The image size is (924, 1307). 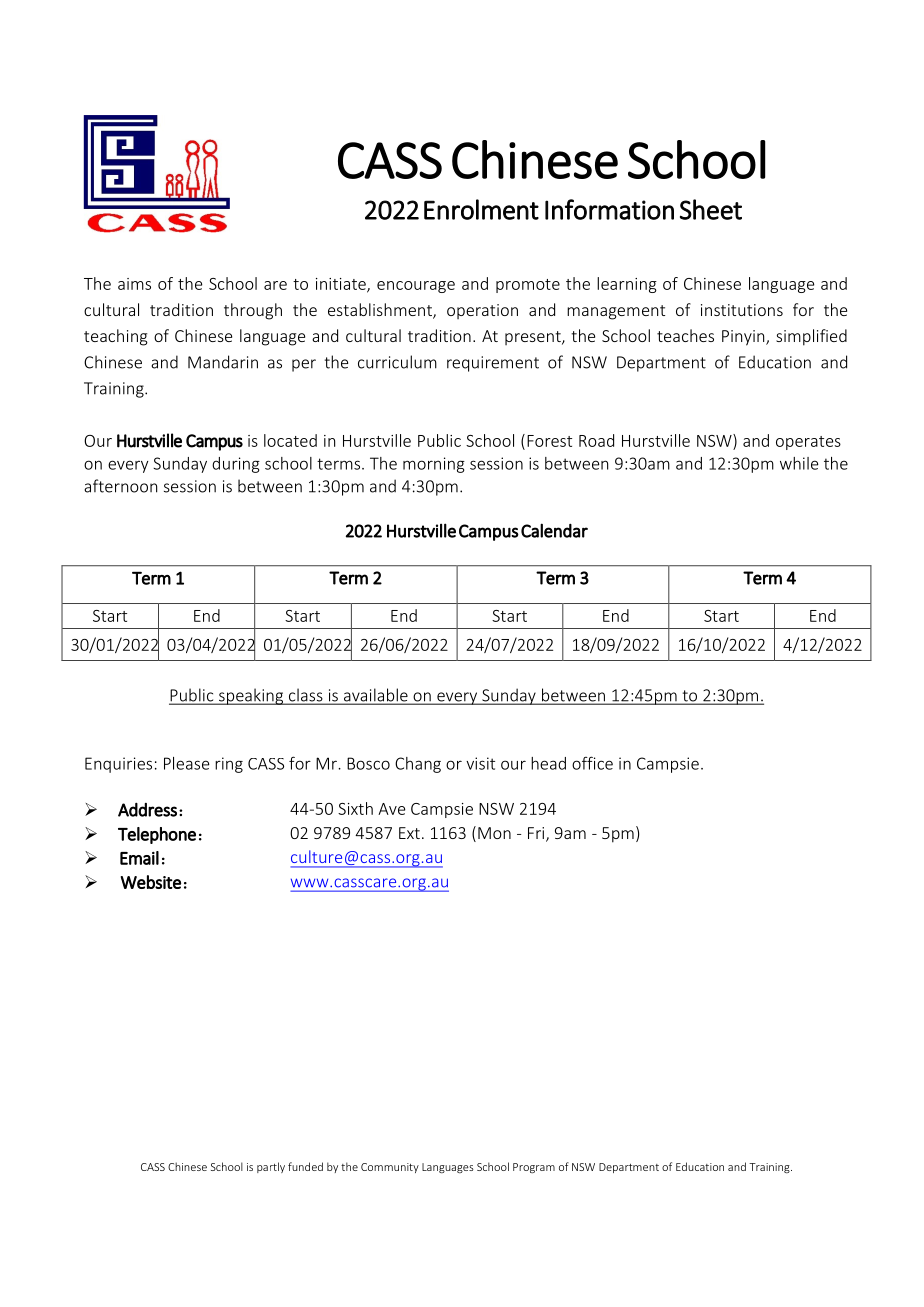 What do you see at coordinates (134, 284) in the screenshot?
I see `aims` at bounding box center [134, 284].
